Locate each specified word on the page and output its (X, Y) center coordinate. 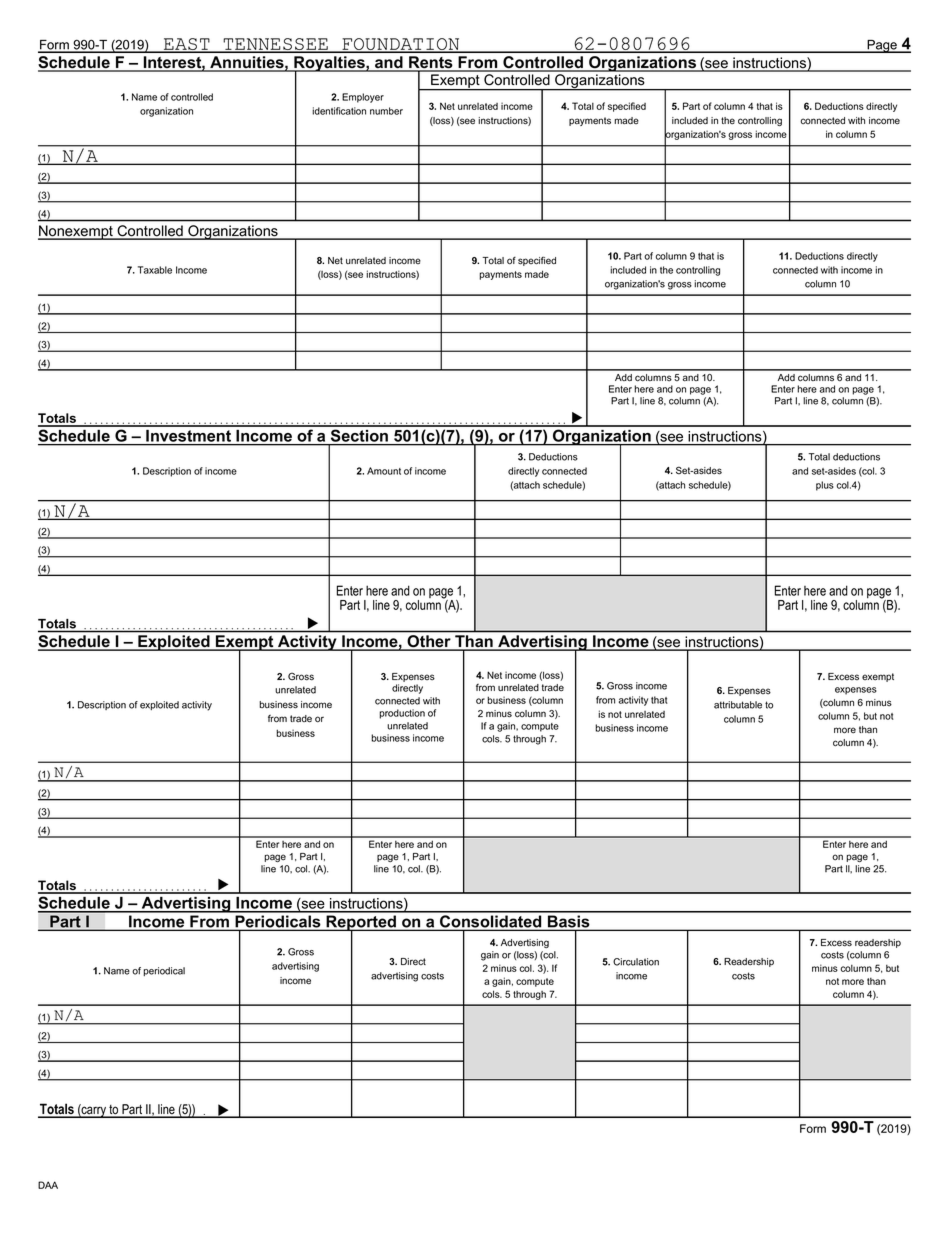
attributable (738, 705)
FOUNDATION (401, 45)
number (386, 111)
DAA (48, 1185)
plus (825, 486)
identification (339, 111)
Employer (363, 98)
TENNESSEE (275, 45)
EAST (187, 45)
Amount (384, 471)
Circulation (636, 962)
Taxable (155, 270)
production (402, 714)
